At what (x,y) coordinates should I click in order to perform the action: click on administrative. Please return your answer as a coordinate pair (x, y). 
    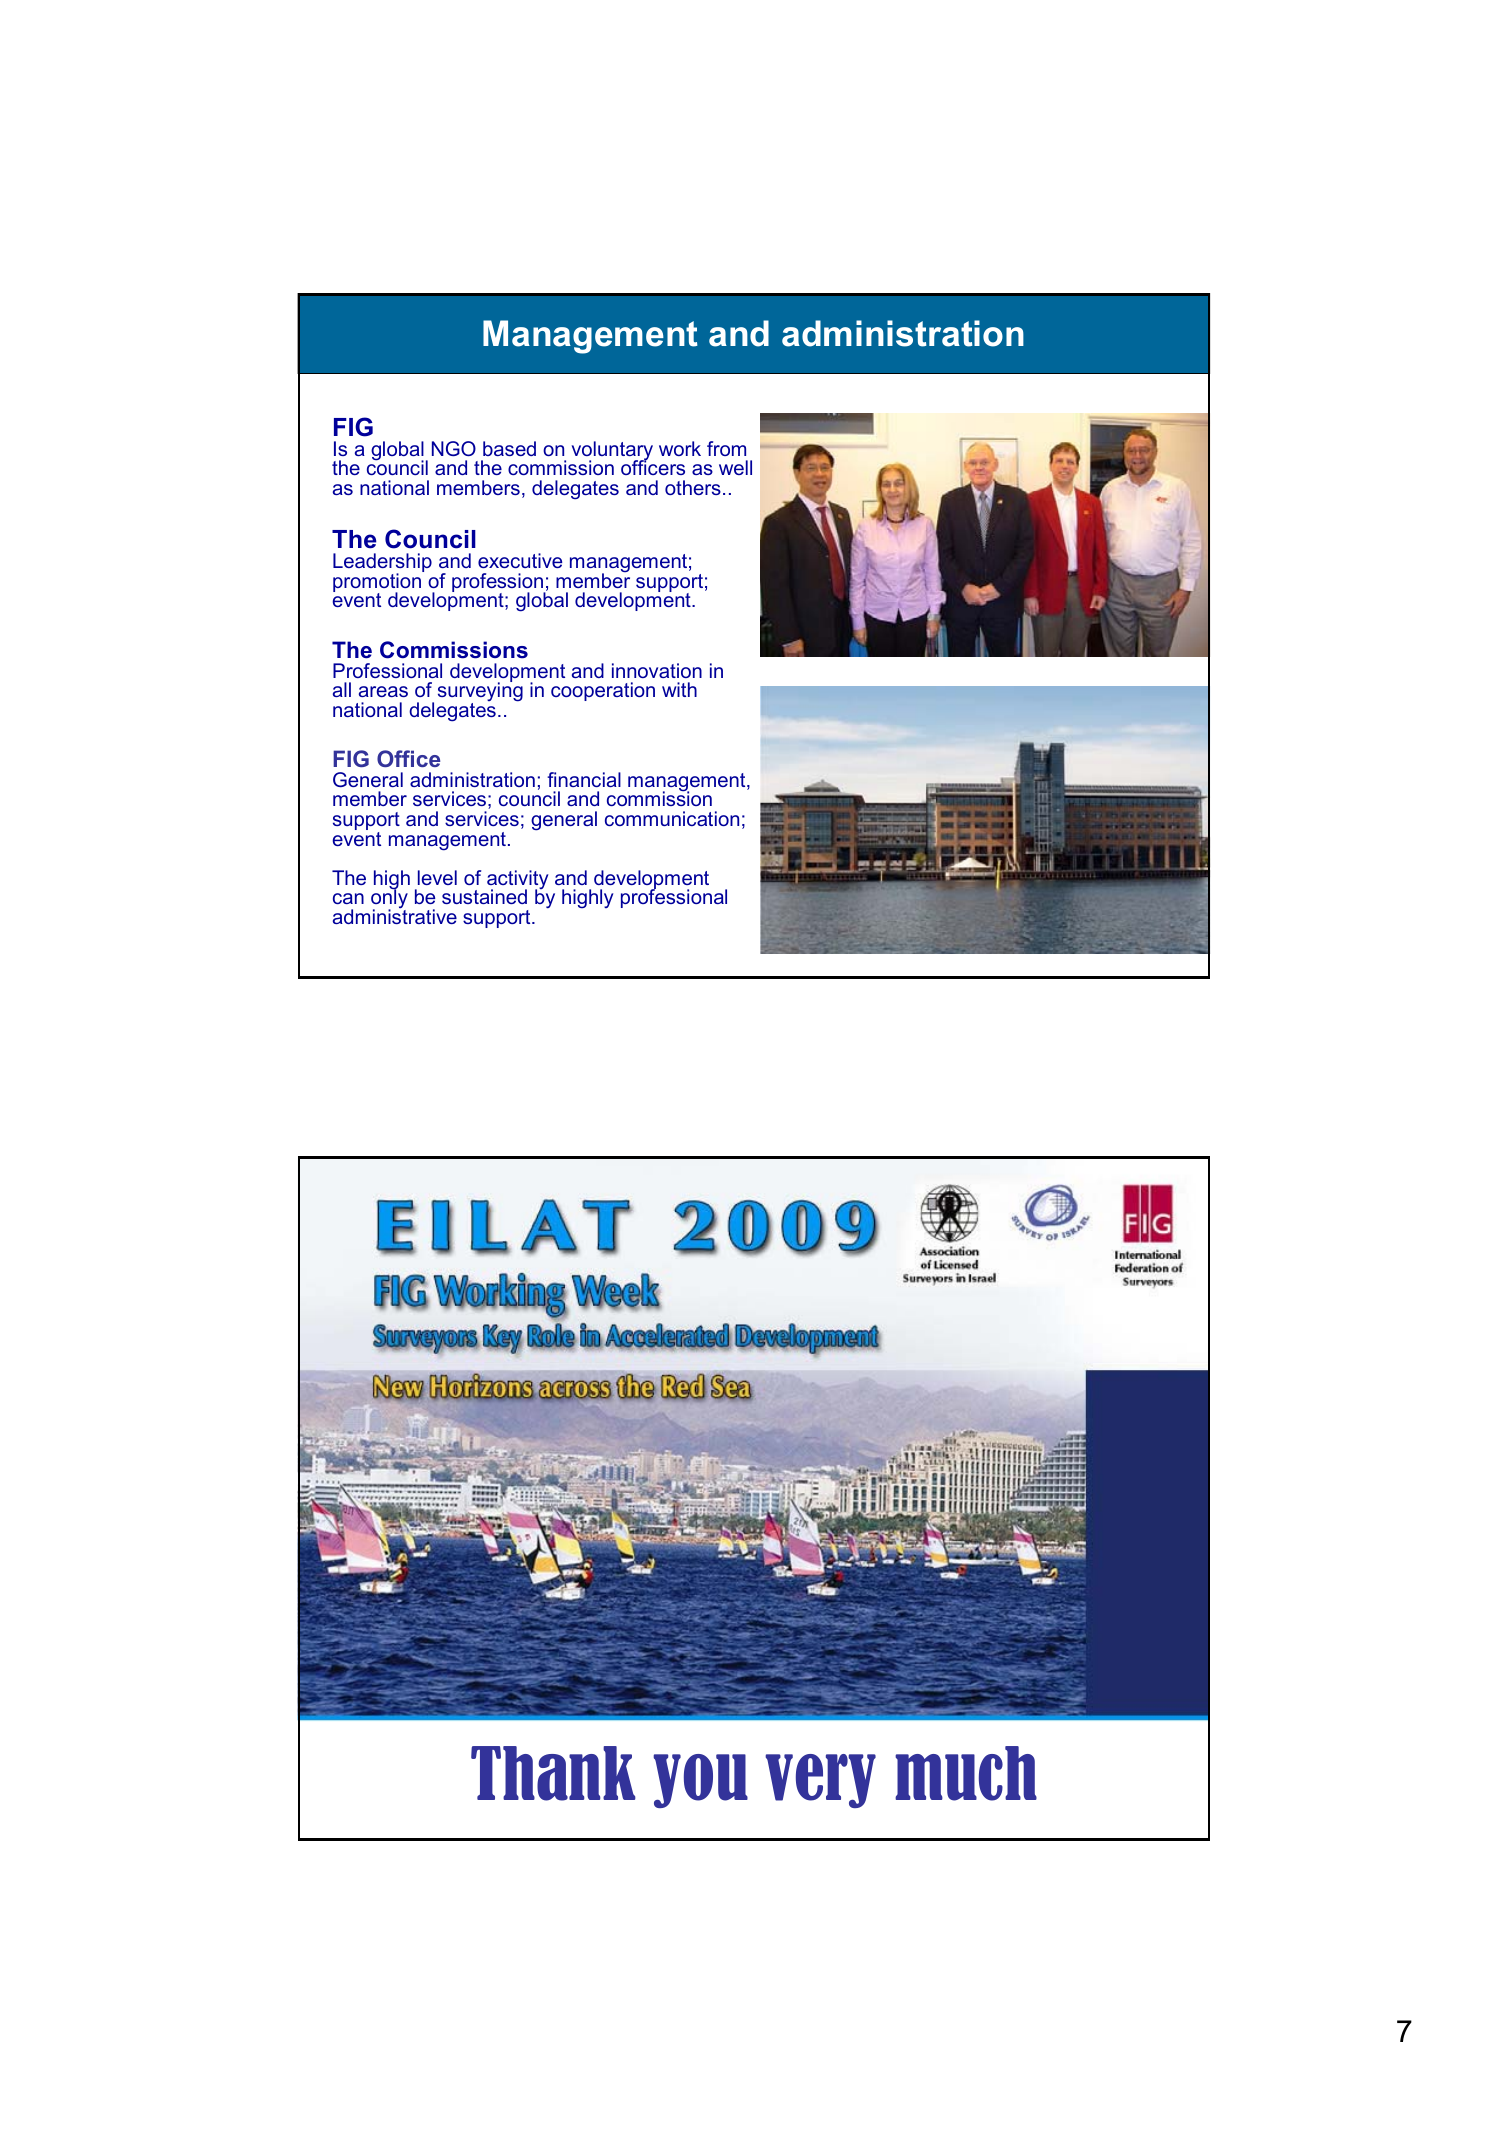
    Looking at the image, I should click on (395, 915).
